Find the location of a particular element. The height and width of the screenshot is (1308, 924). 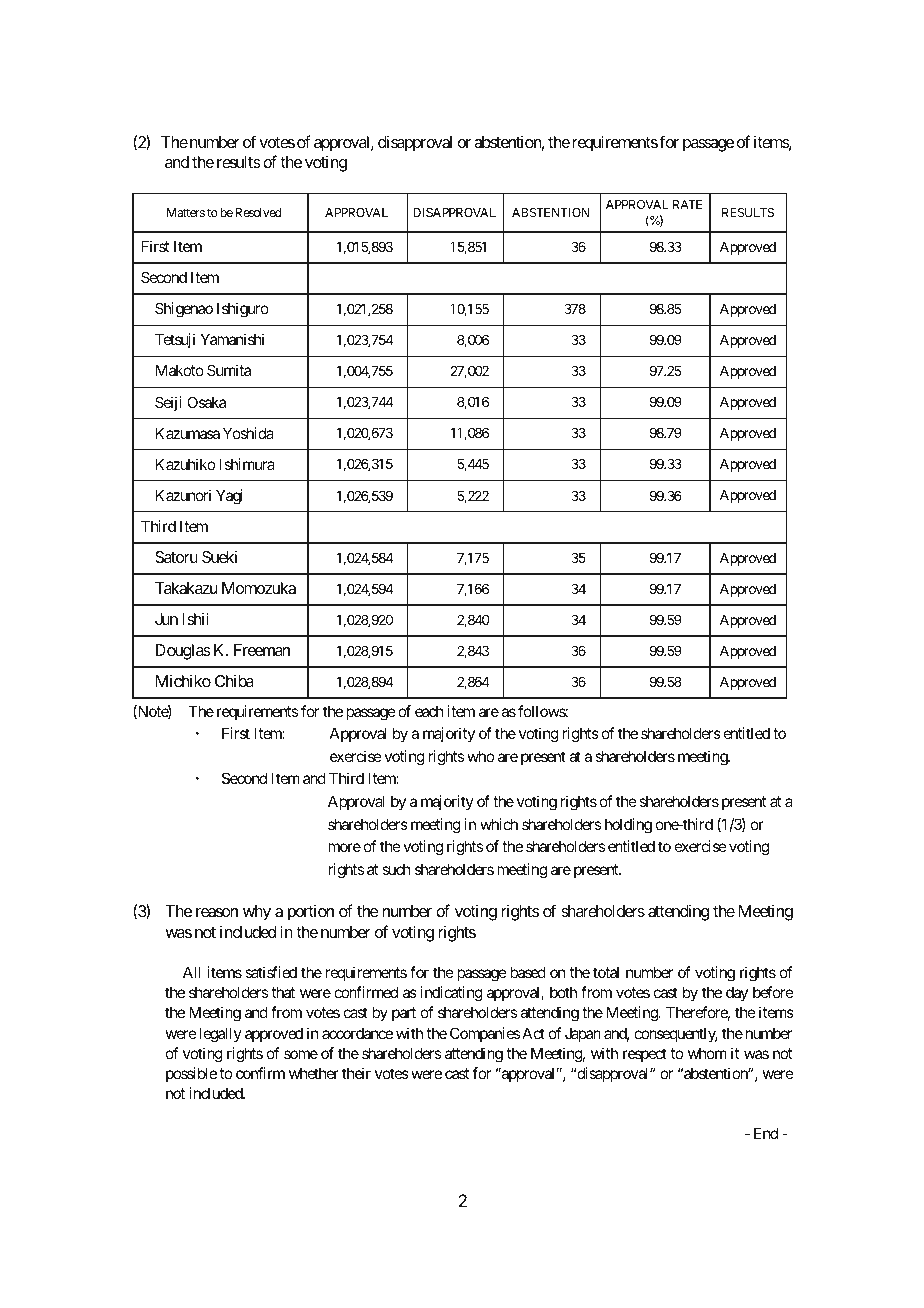

each is located at coordinates (429, 711).
